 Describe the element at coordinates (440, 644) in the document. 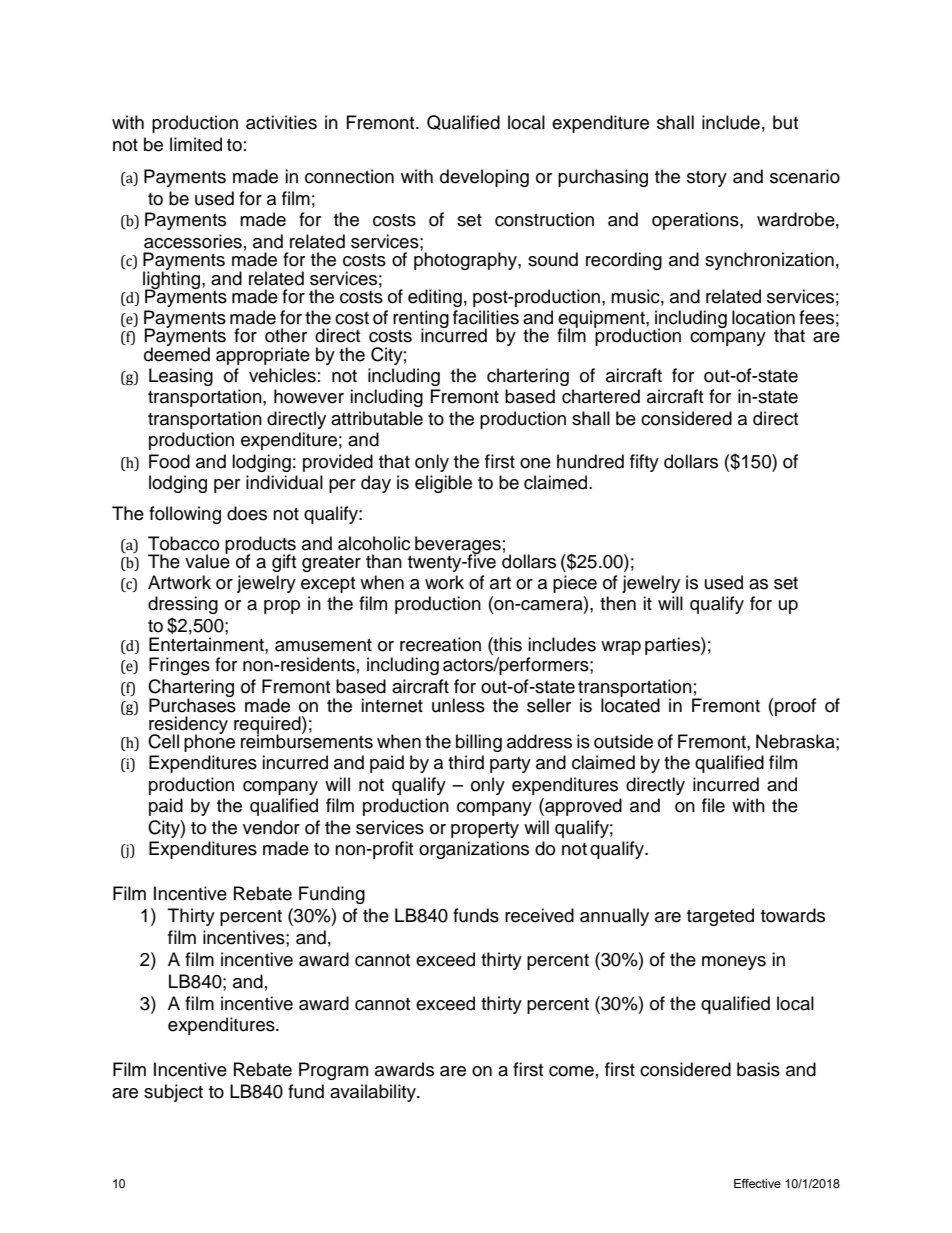

I see `recreation` at that location.
